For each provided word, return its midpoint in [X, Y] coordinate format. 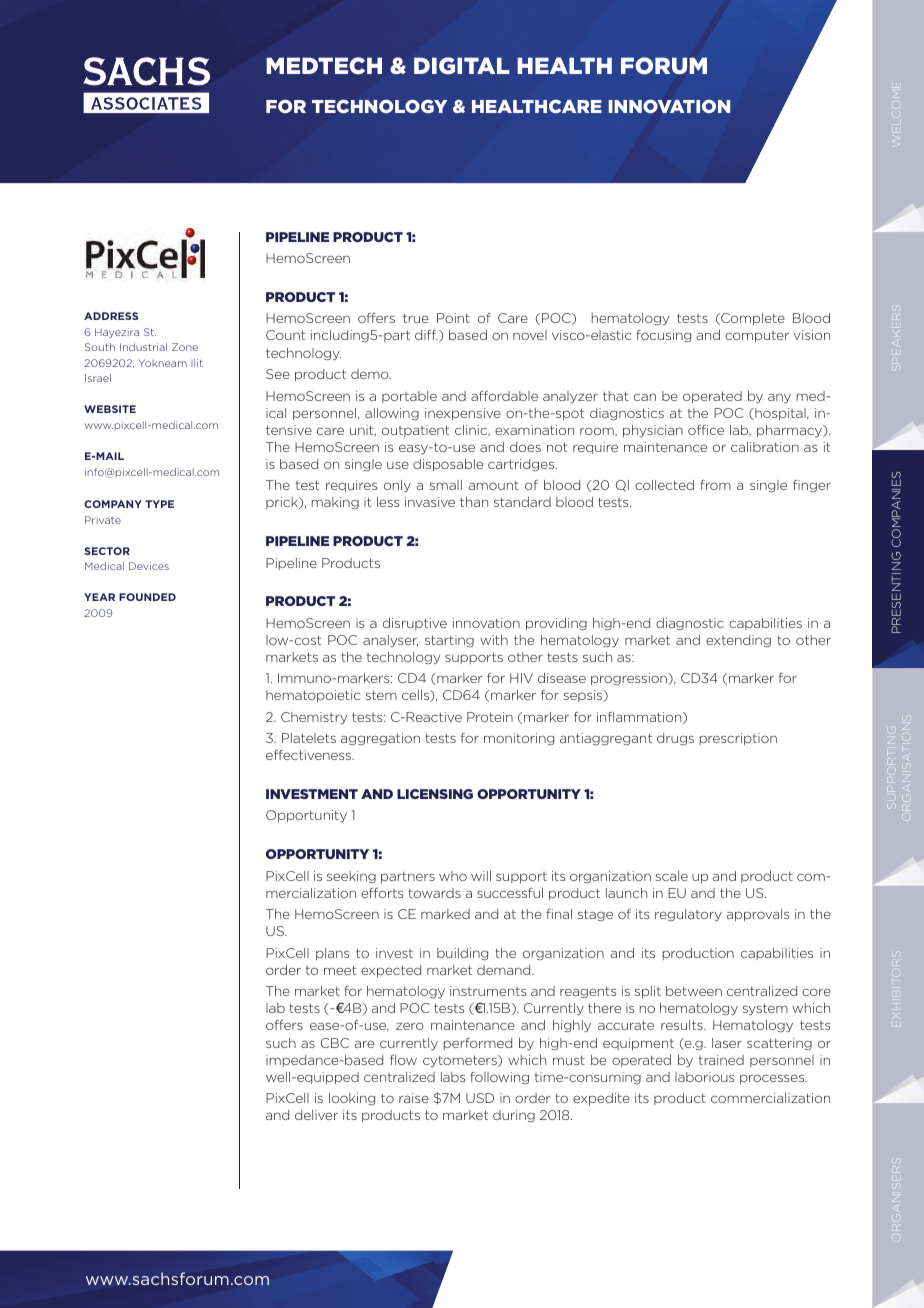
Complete [752, 319]
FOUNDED [147, 597]
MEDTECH [324, 66]
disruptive [415, 624]
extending [738, 641]
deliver [316, 1115]
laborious [704, 1077]
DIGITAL [462, 66]
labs [453, 1077]
